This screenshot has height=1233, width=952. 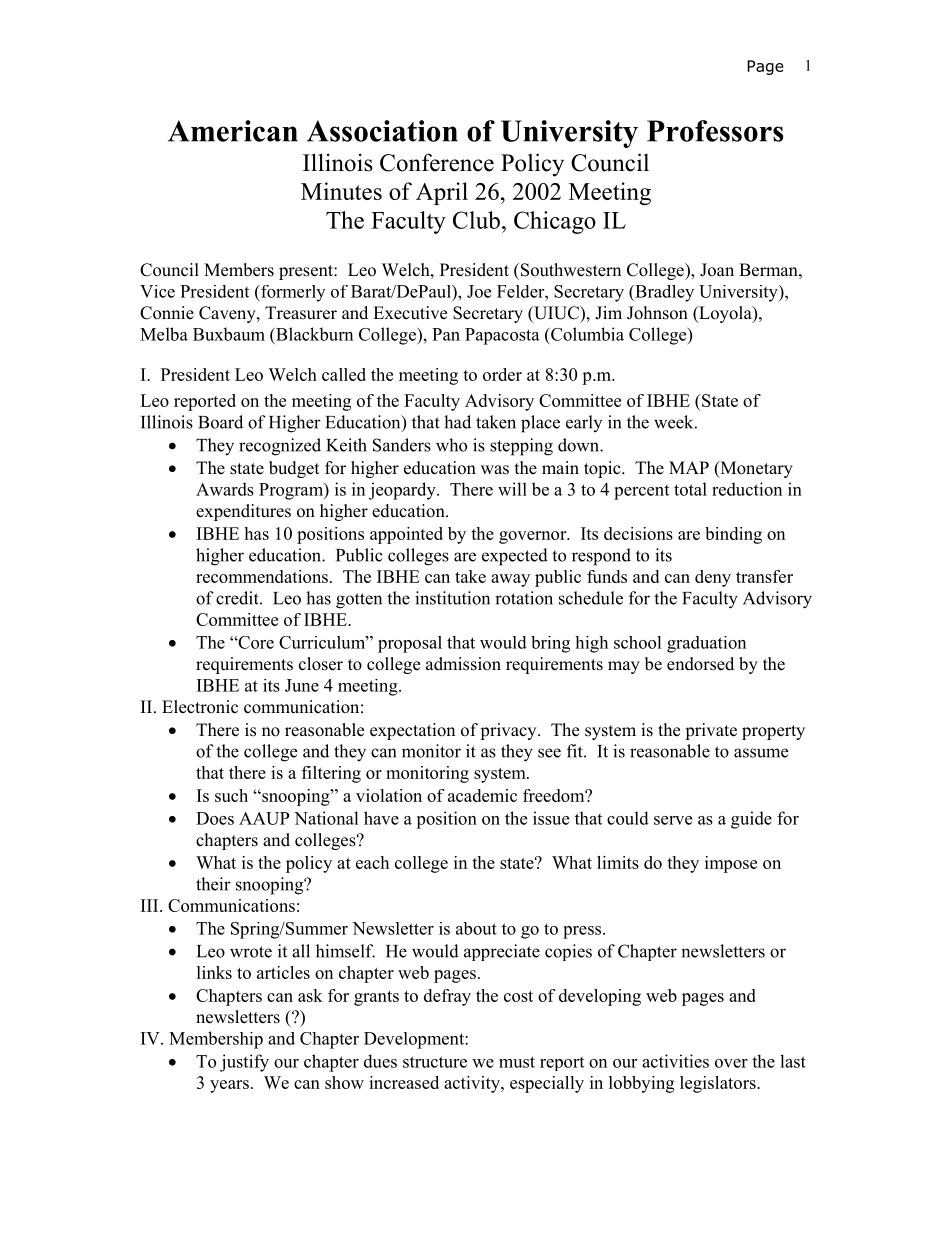 I want to click on Conference, so click(x=437, y=162).
